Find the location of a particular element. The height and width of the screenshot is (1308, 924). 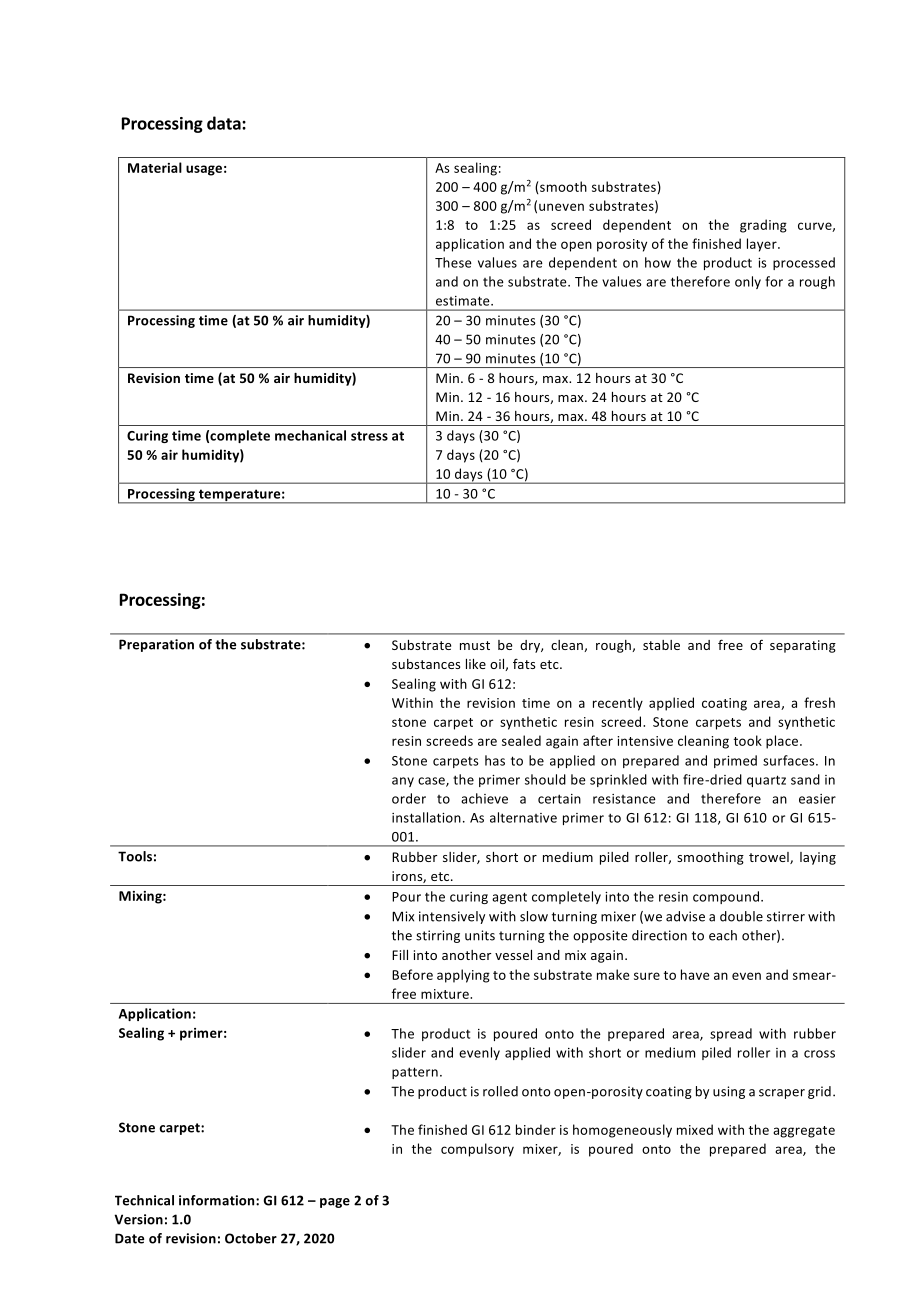

compound is located at coordinates (727, 897).
